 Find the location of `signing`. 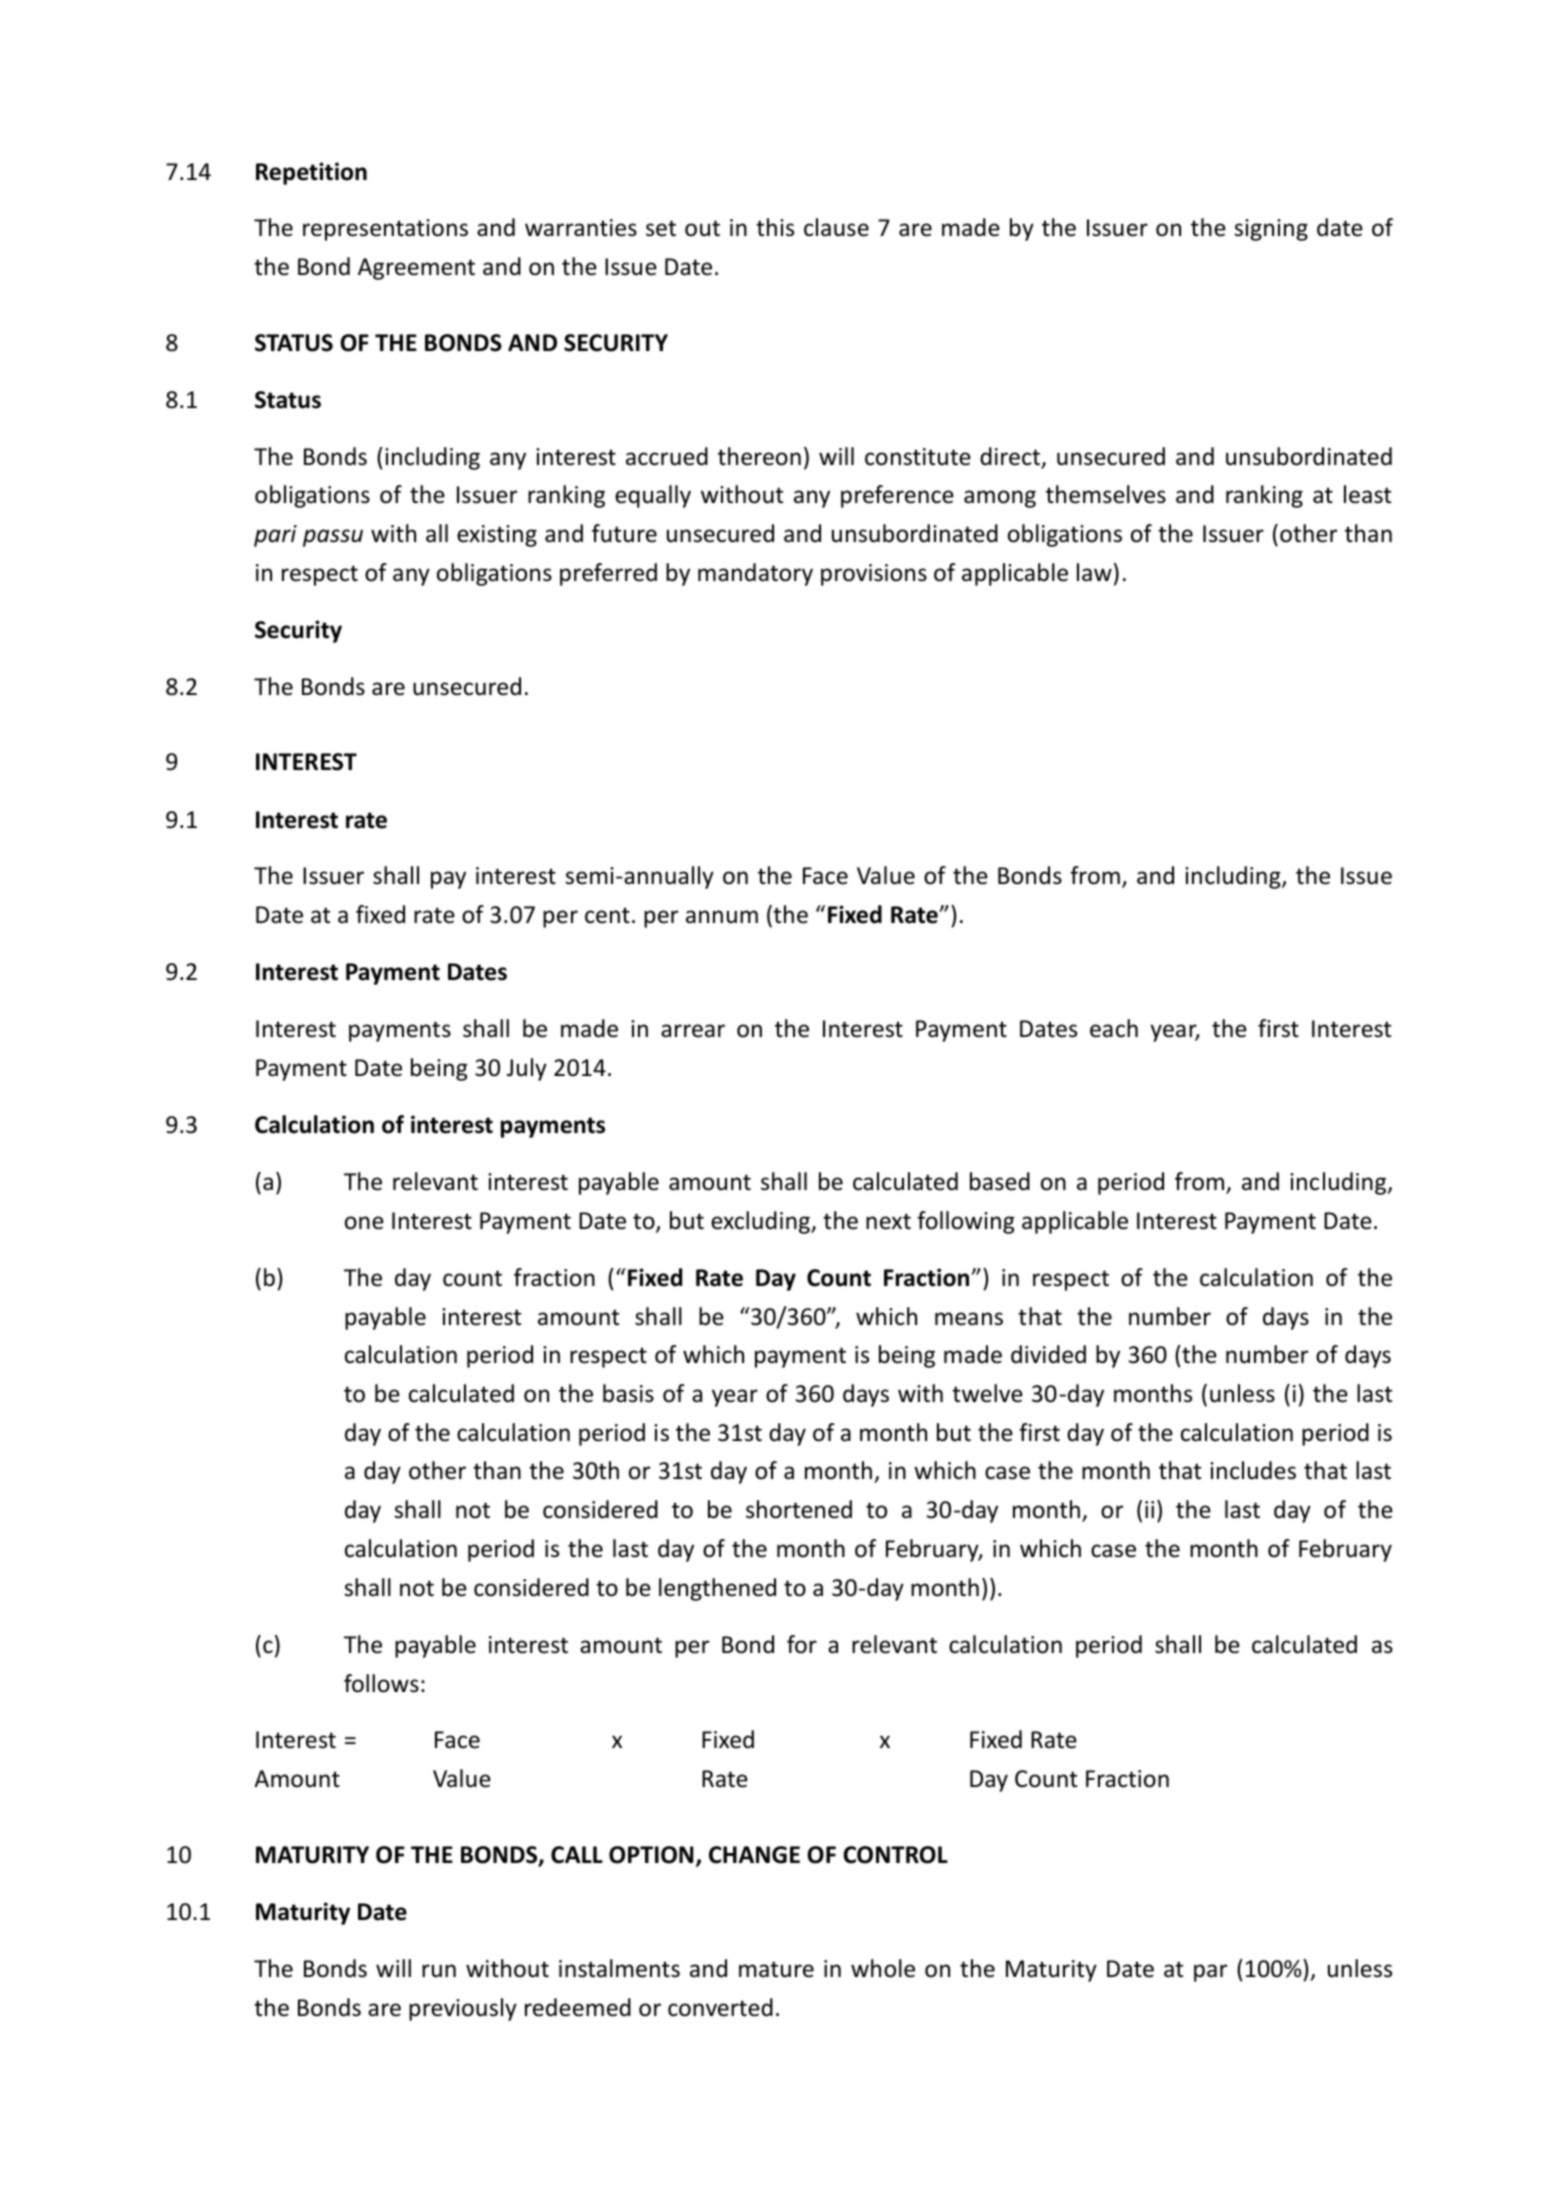

signing is located at coordinates (1271, 230).
